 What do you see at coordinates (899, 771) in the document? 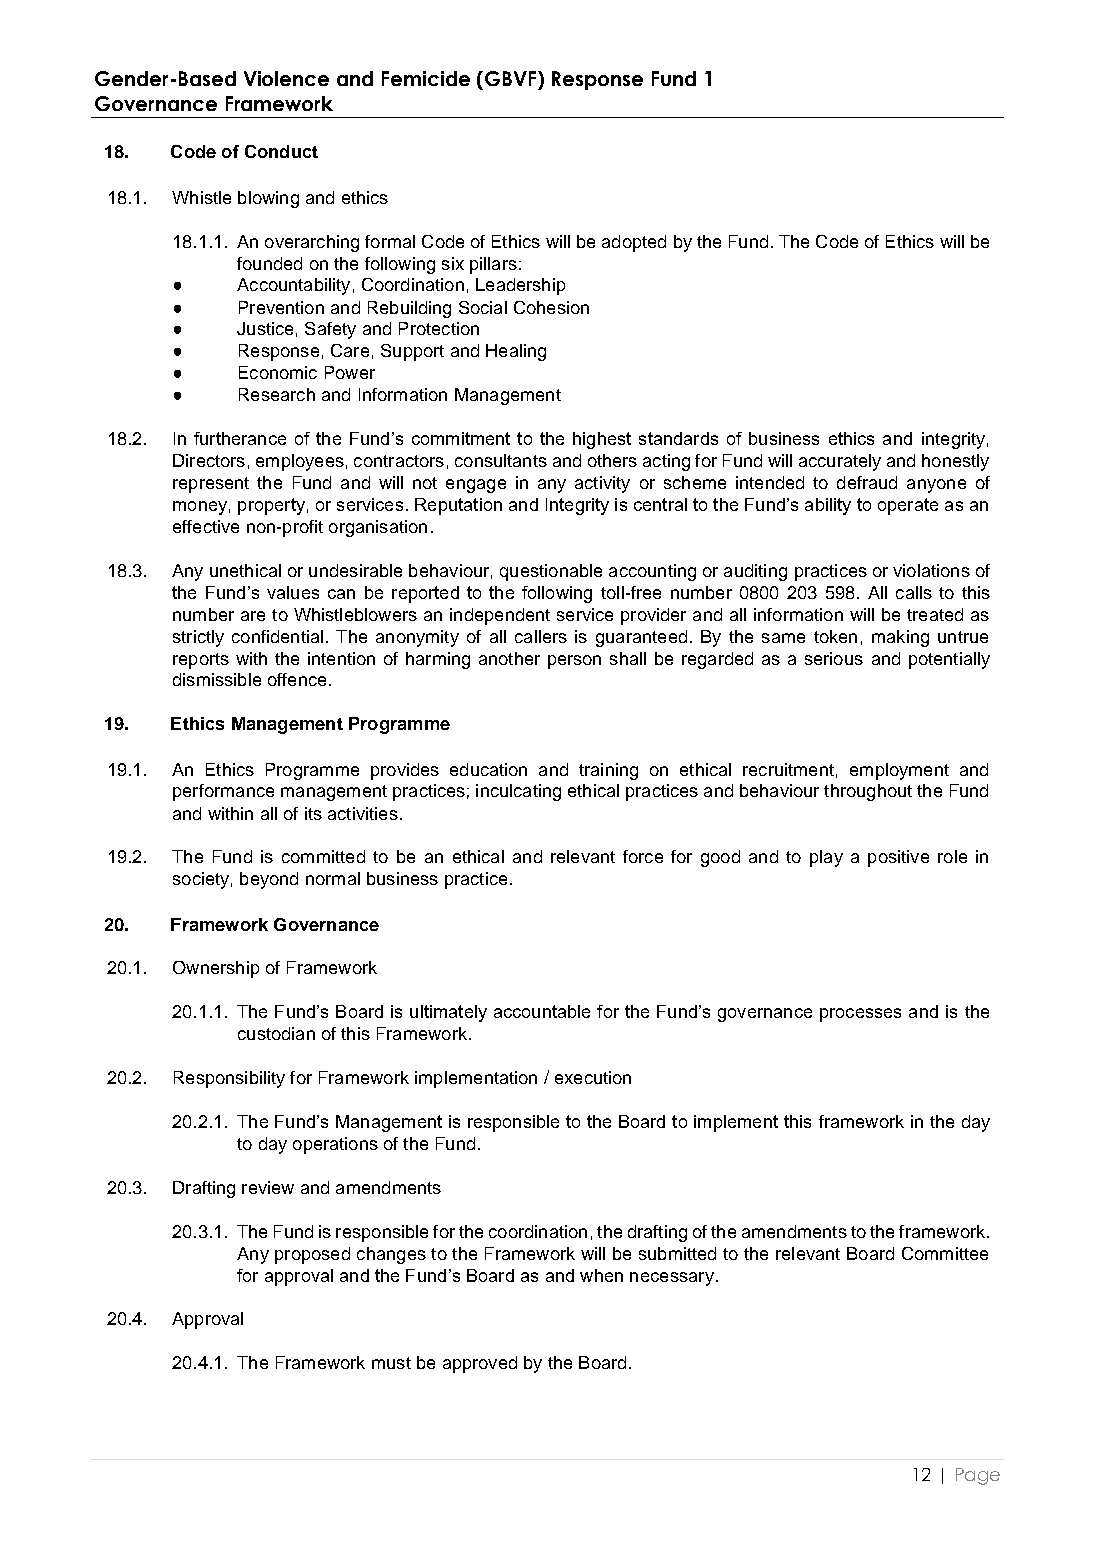
I see `employment` at bounding box center [899, 771].
